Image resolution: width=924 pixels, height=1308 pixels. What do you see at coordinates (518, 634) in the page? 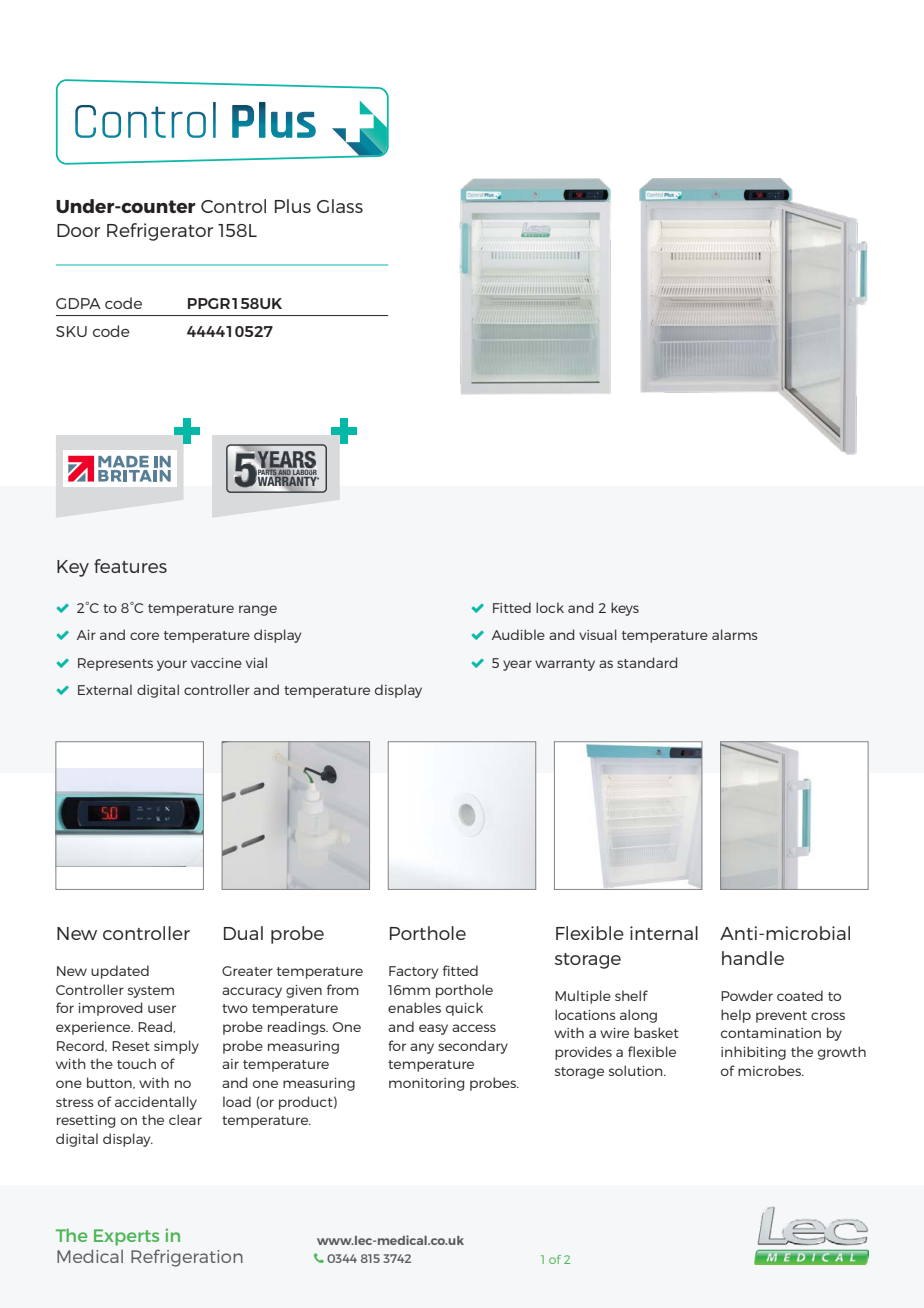
I see `Audible` at bounding box center [518, 634].
